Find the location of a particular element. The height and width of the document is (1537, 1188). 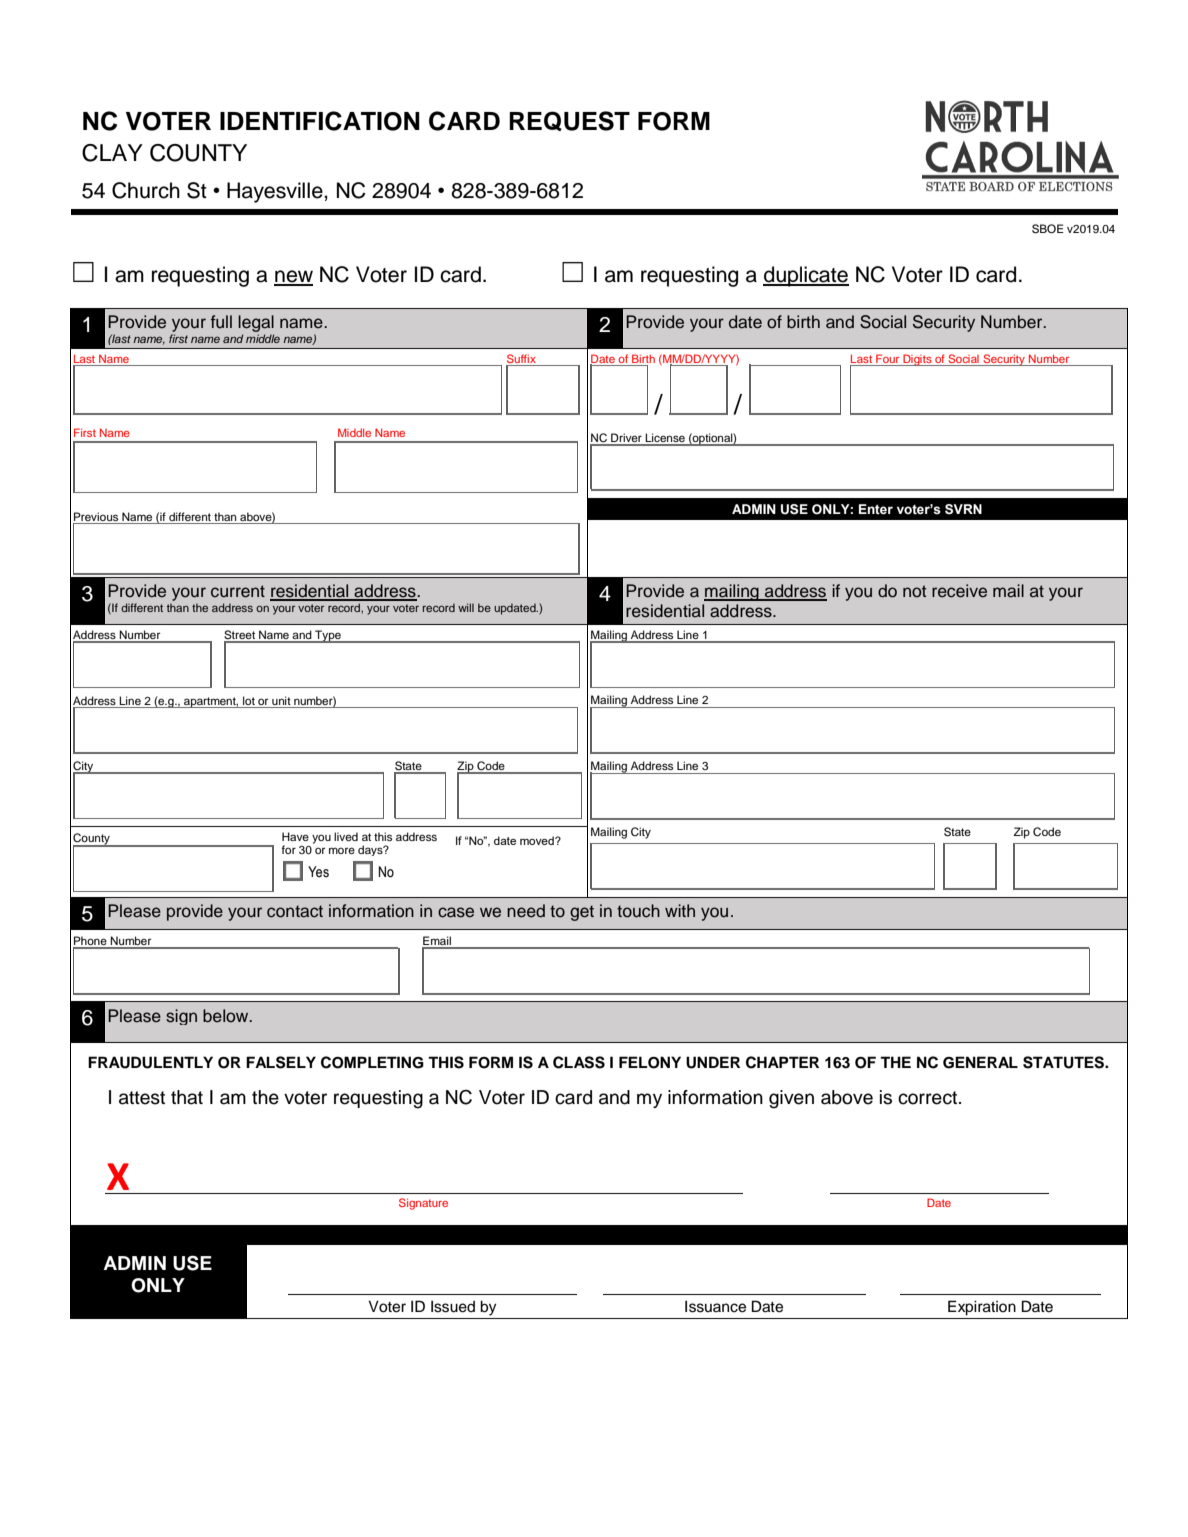

Church is located at coordinates (146, 190).
